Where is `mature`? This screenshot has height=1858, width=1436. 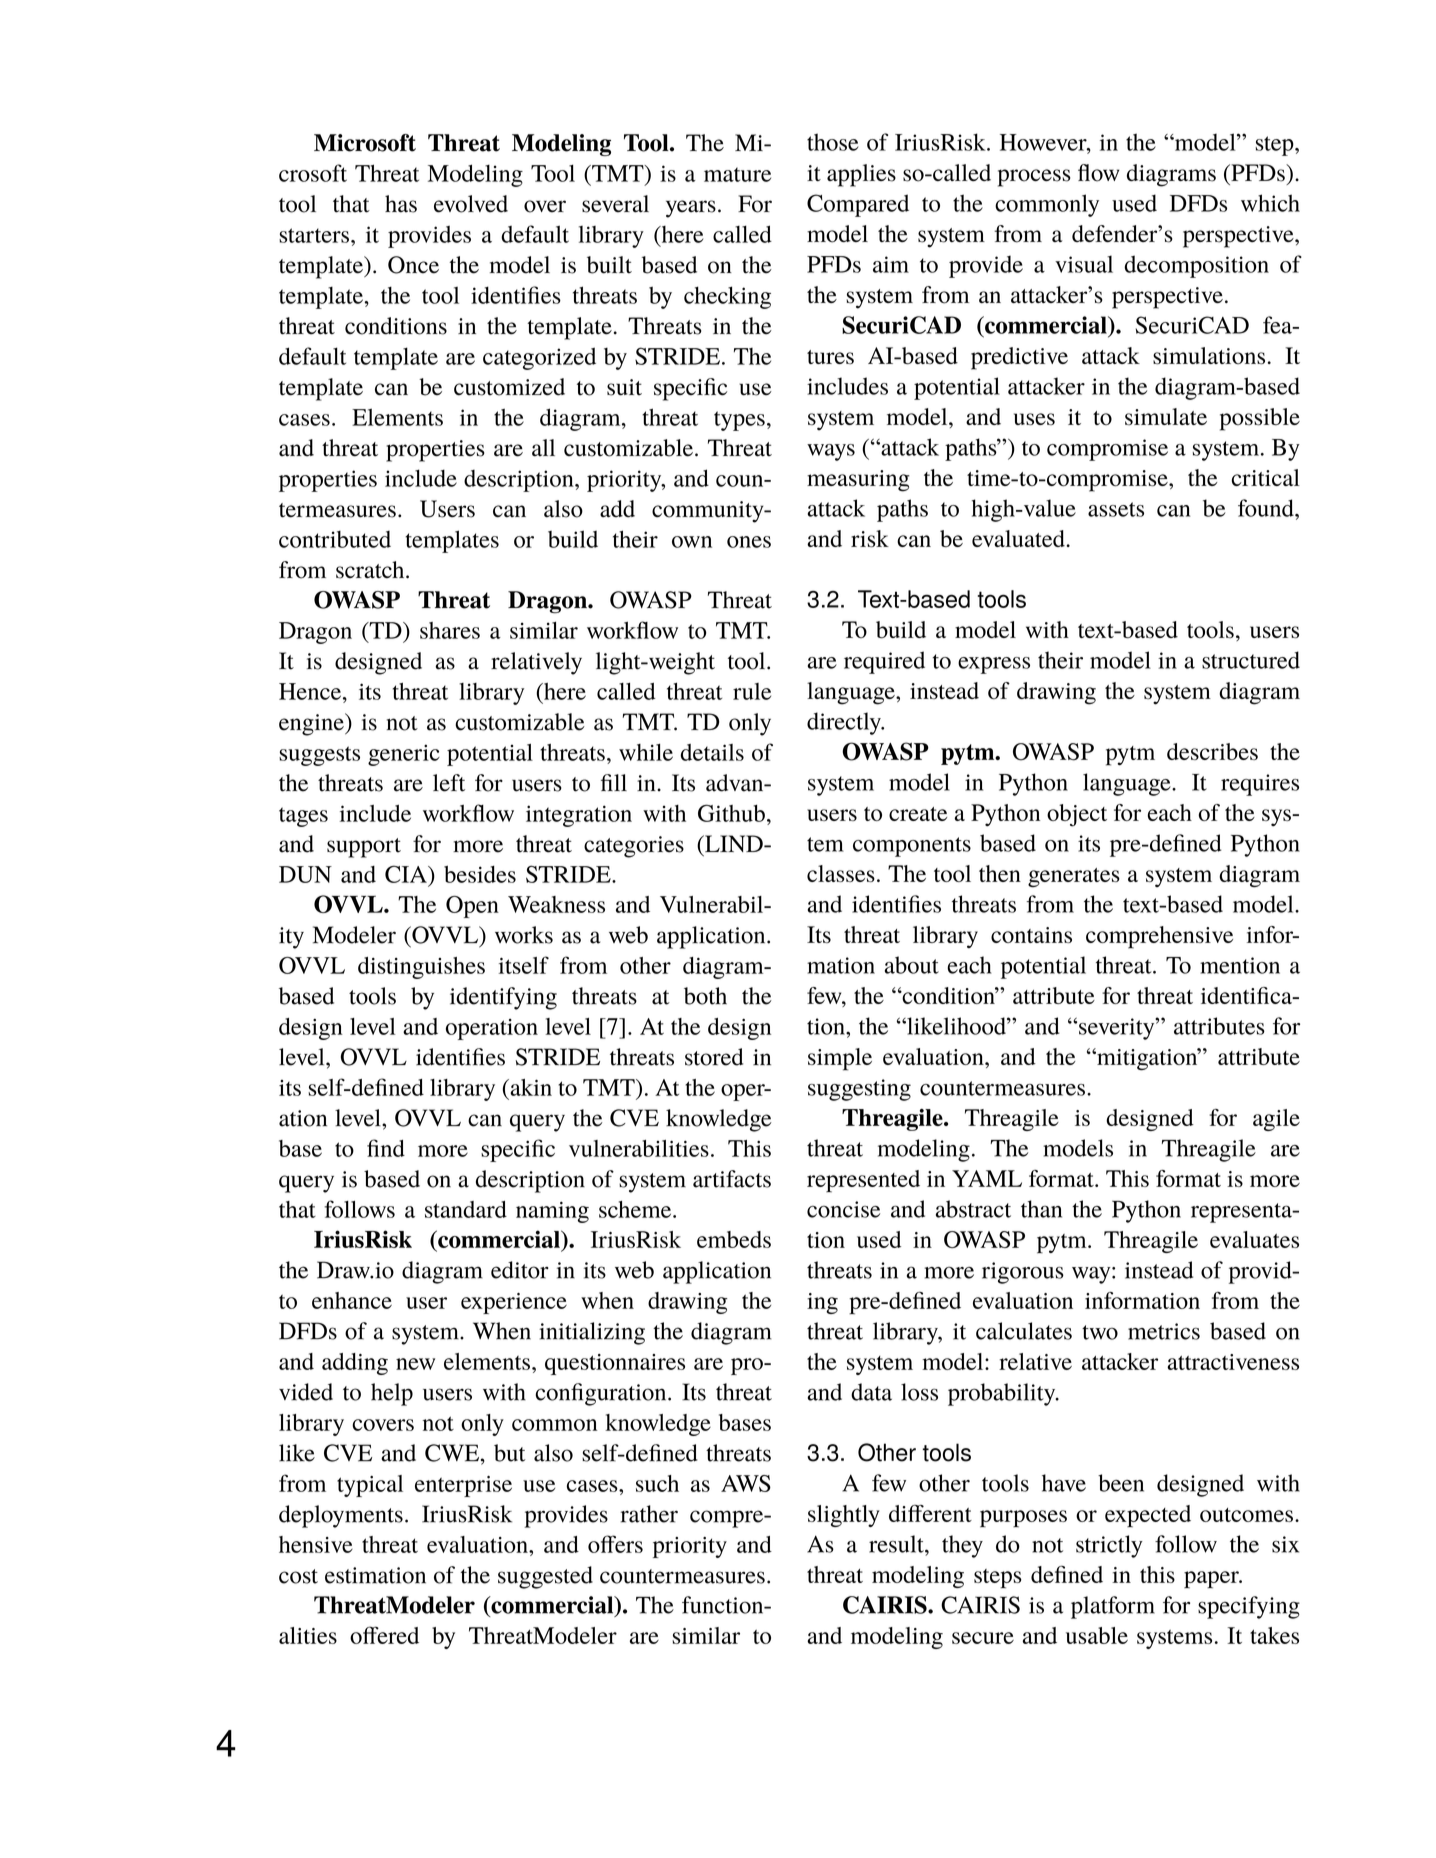 mature is located at coordinates (737, 174).
